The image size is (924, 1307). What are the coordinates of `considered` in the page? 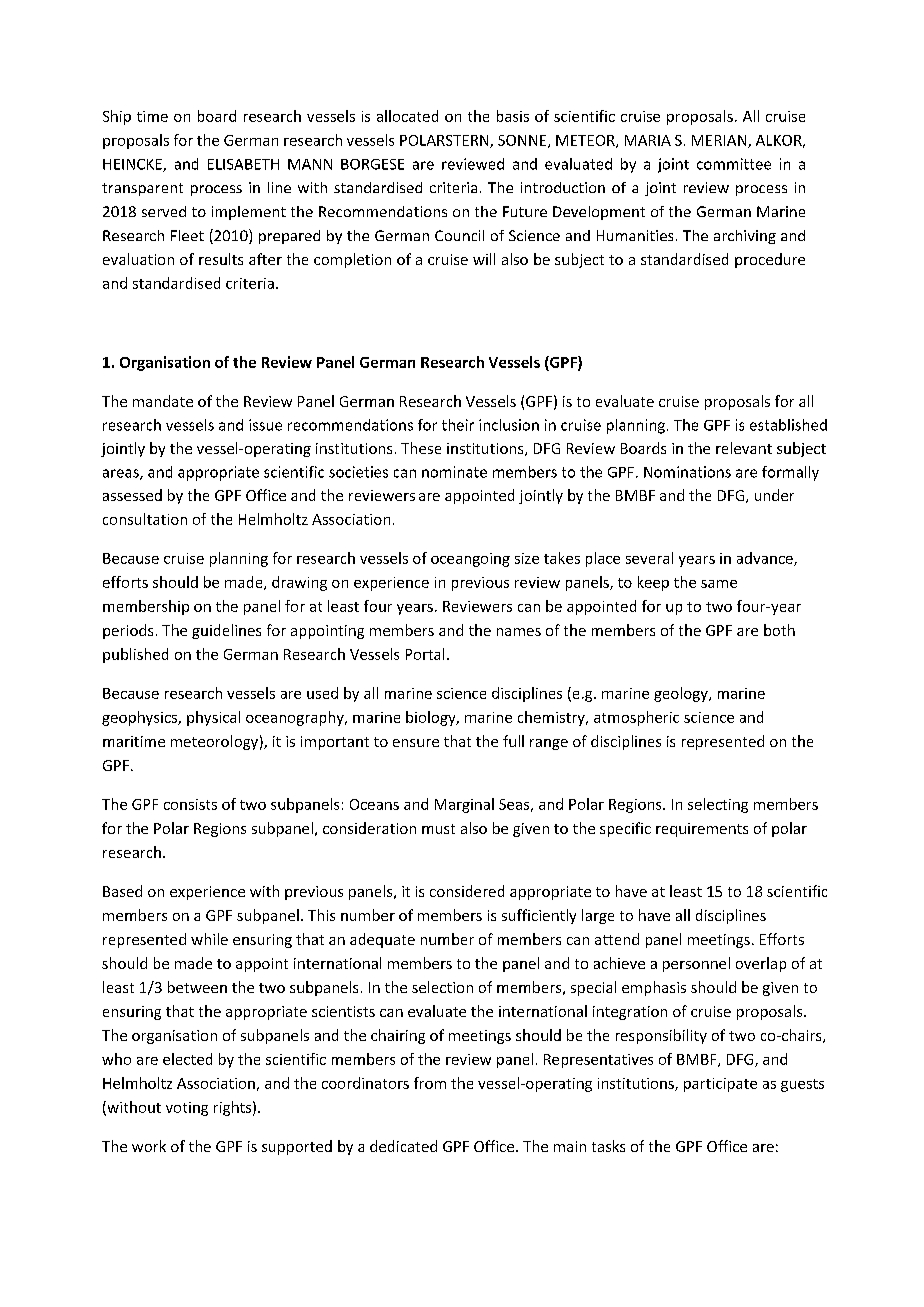 It's located at (467, 891).
